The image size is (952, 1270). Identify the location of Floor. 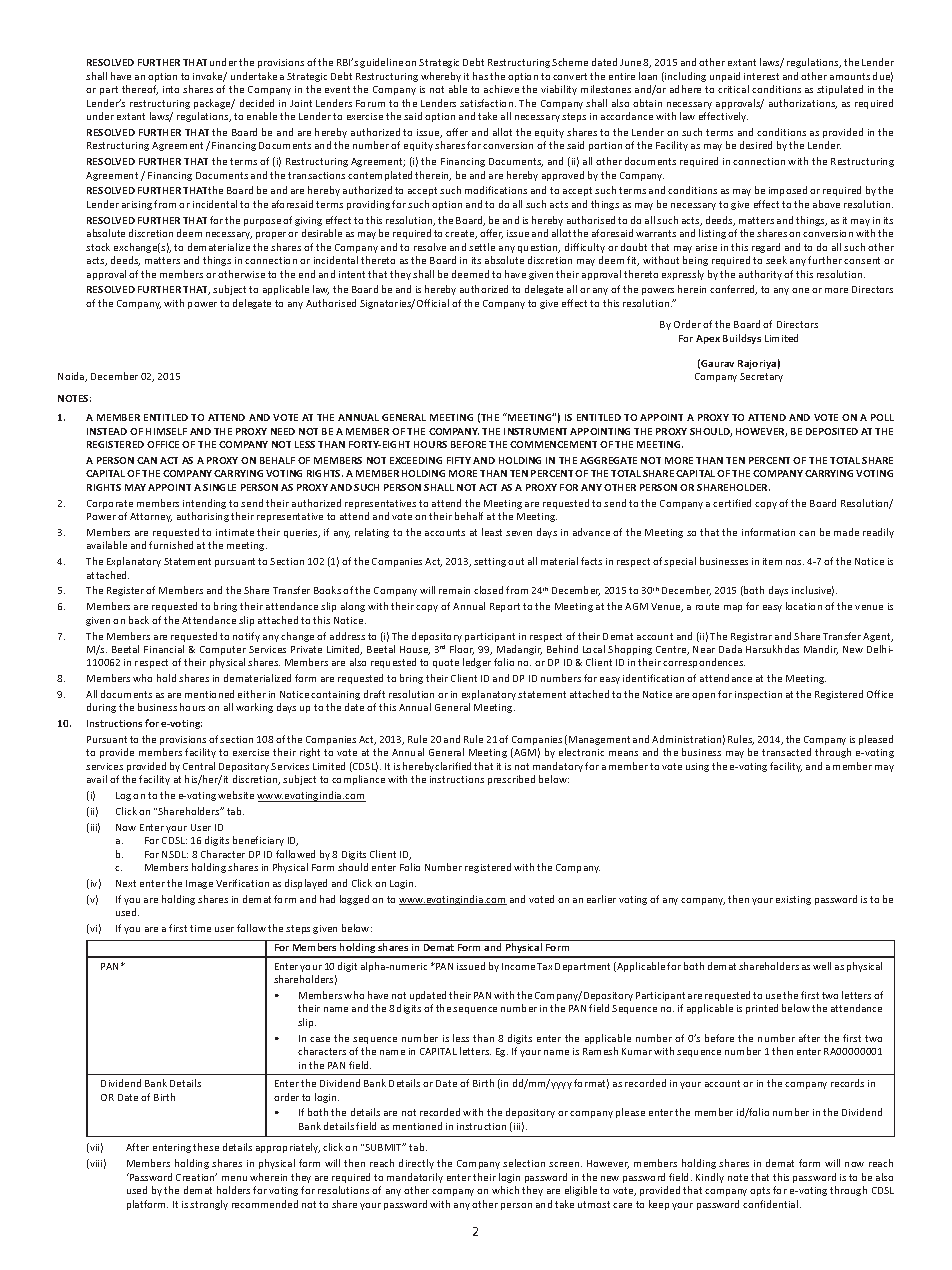
(462, 650).
